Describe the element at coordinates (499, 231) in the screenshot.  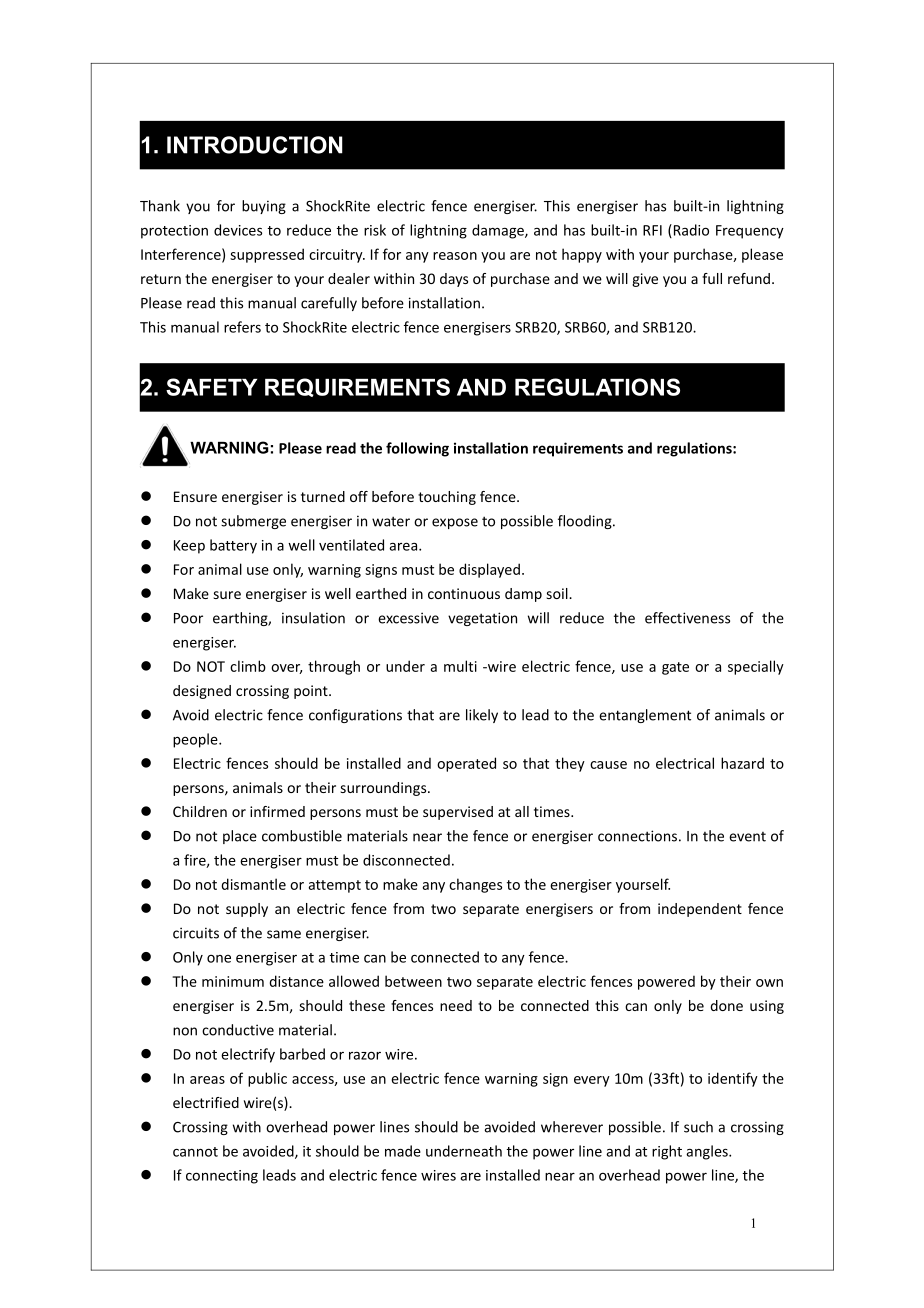
I see `damage` at that location.
